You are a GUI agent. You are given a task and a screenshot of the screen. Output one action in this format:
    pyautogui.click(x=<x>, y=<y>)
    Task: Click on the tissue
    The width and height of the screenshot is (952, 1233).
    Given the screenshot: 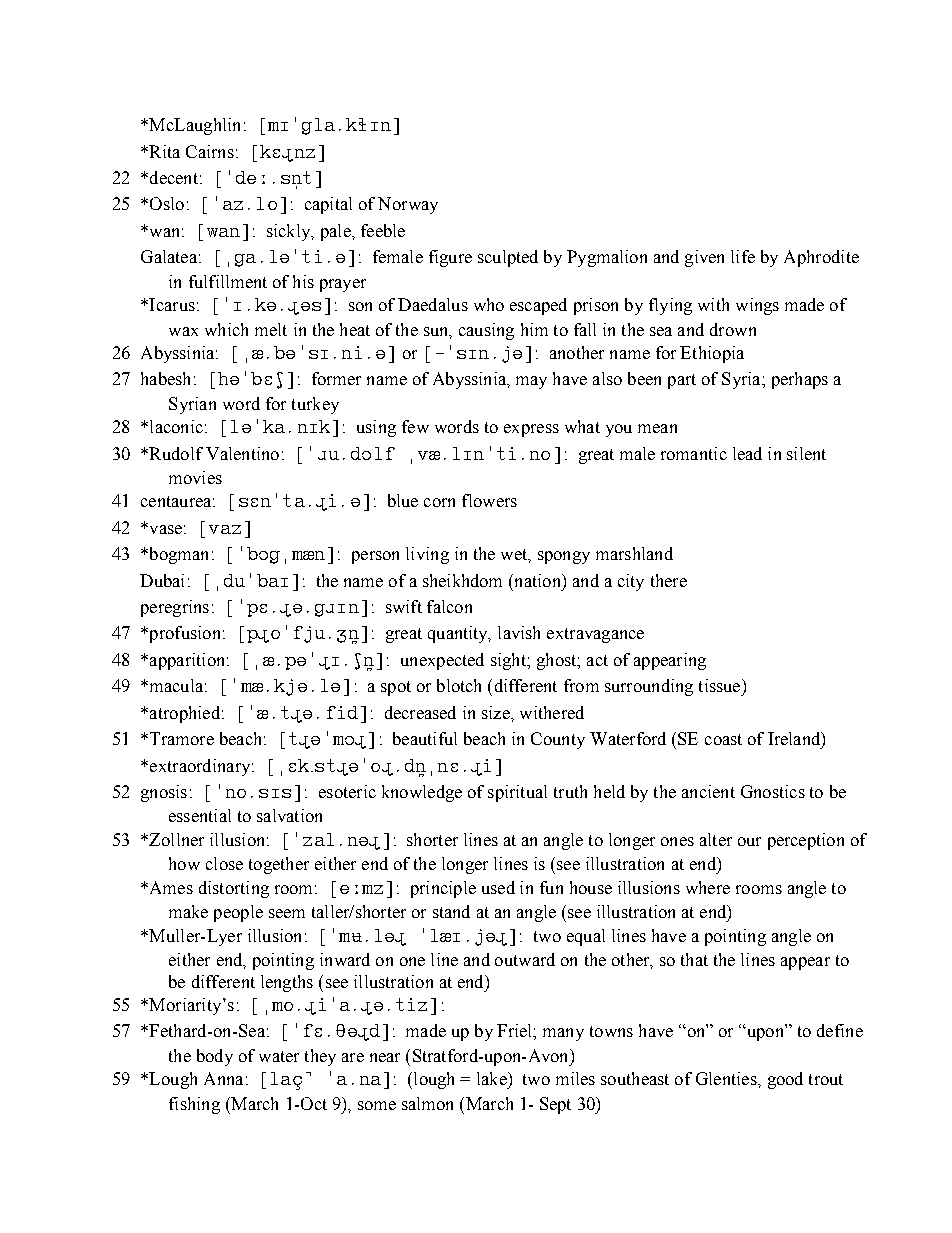 What is the action you would take?
    pyautogui.click(x=721, y=685)
